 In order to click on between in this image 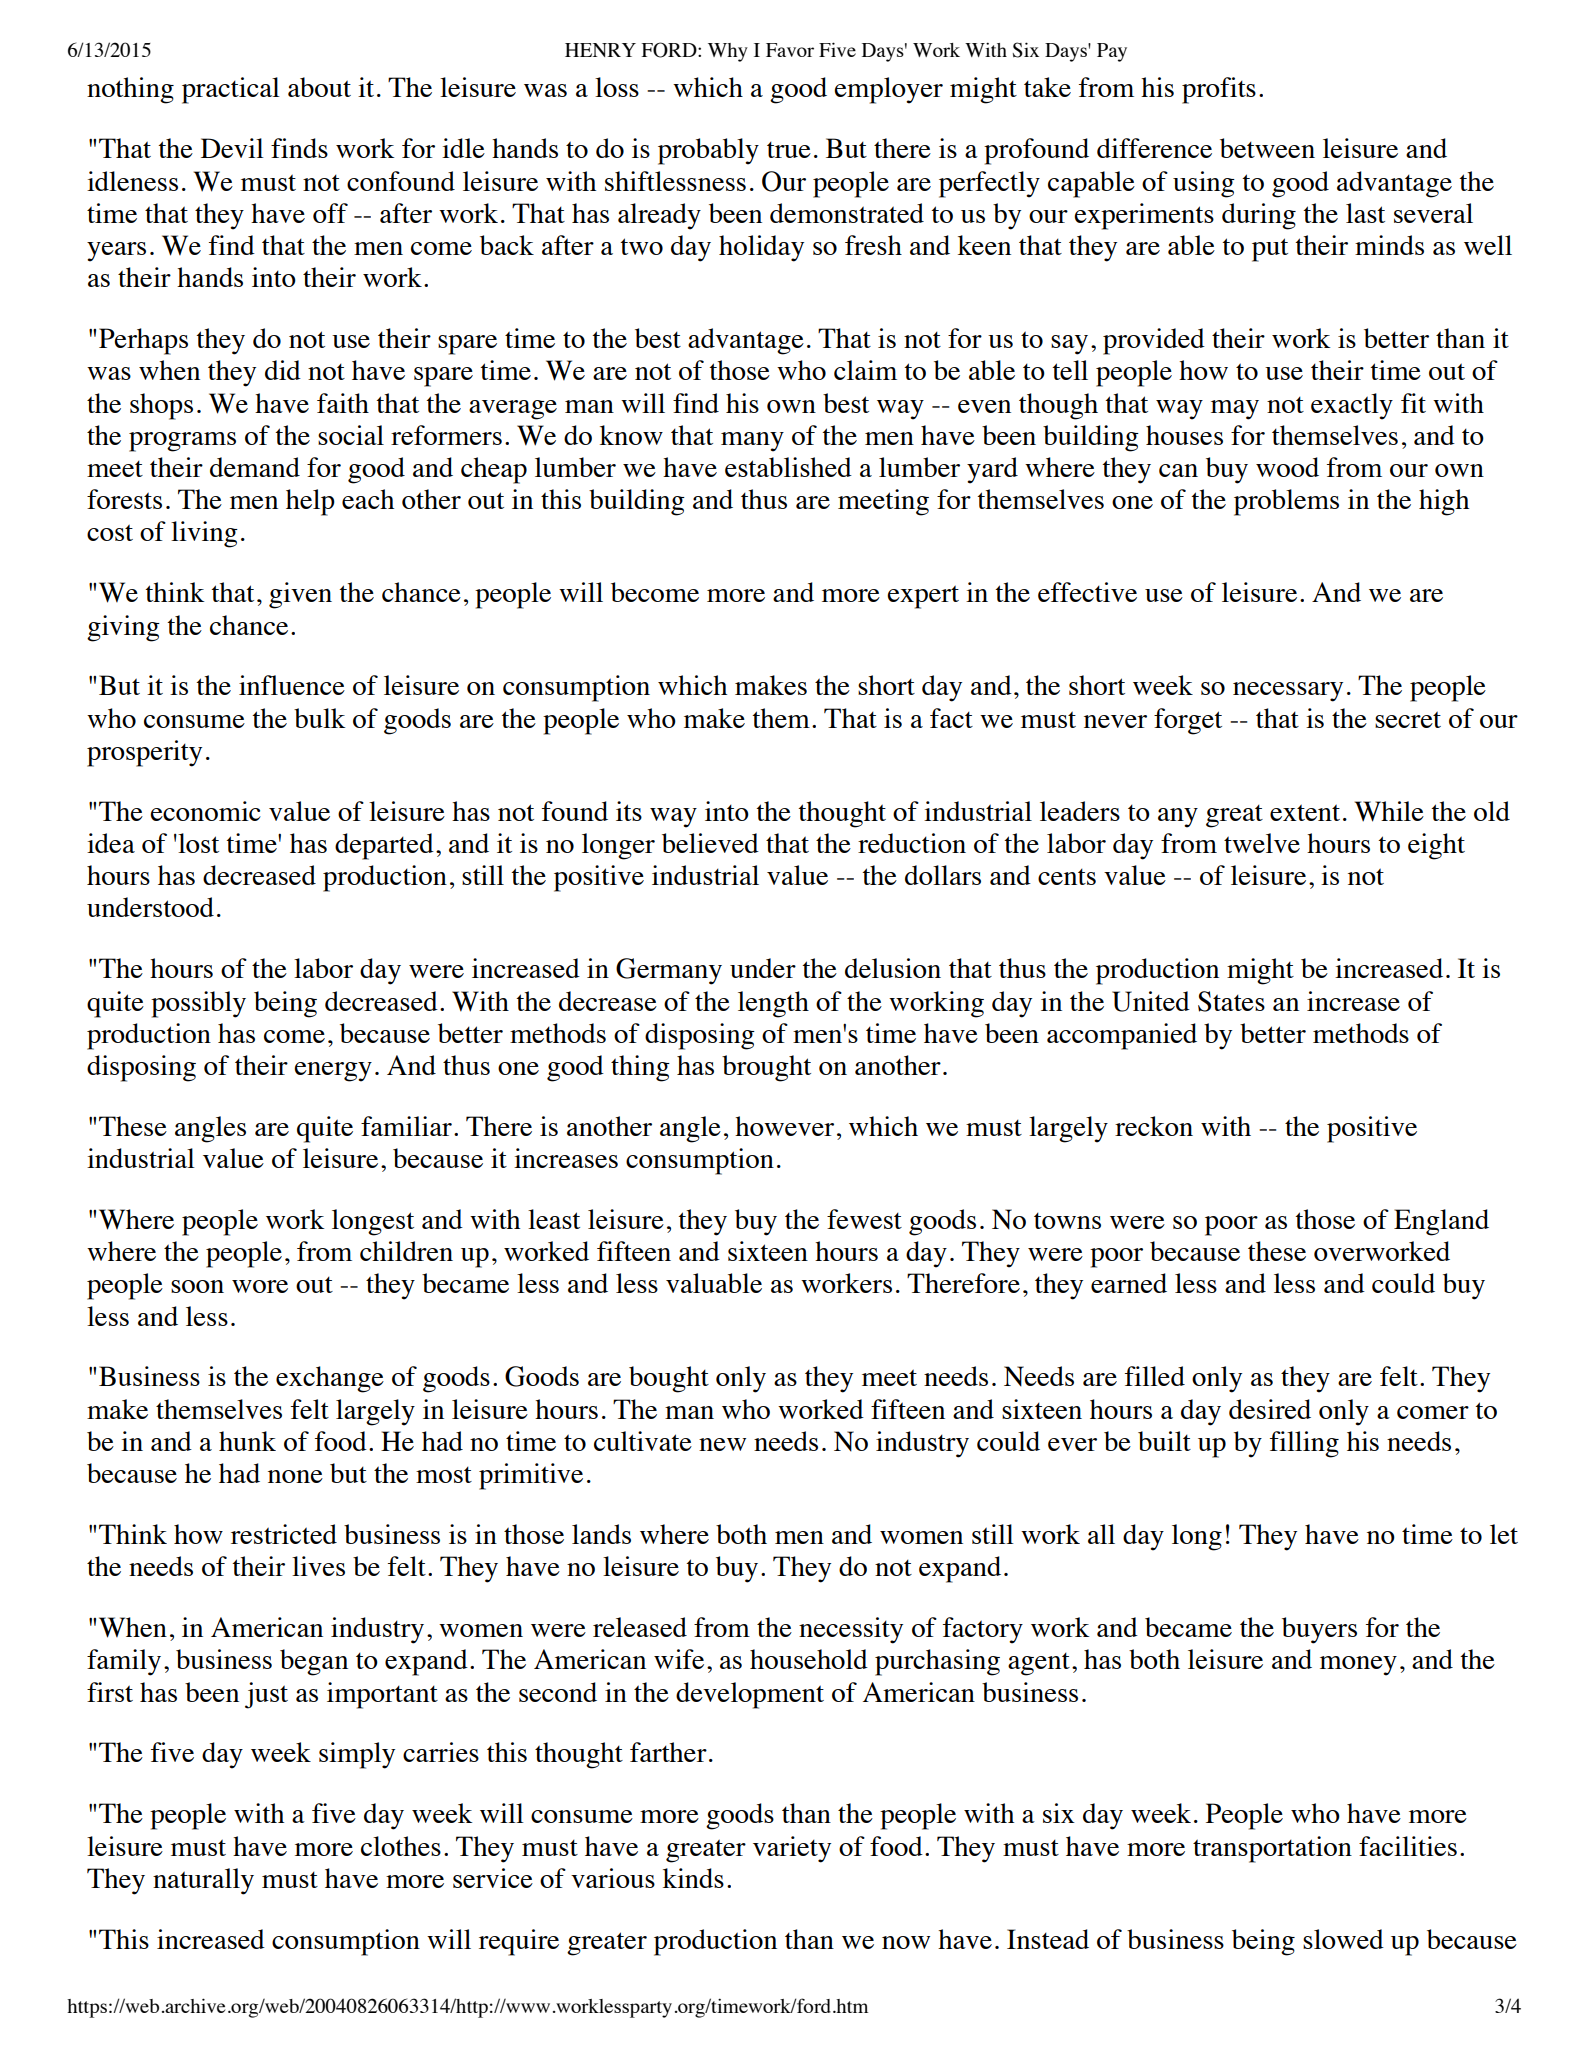, I will do `click(1267, 148)`.
